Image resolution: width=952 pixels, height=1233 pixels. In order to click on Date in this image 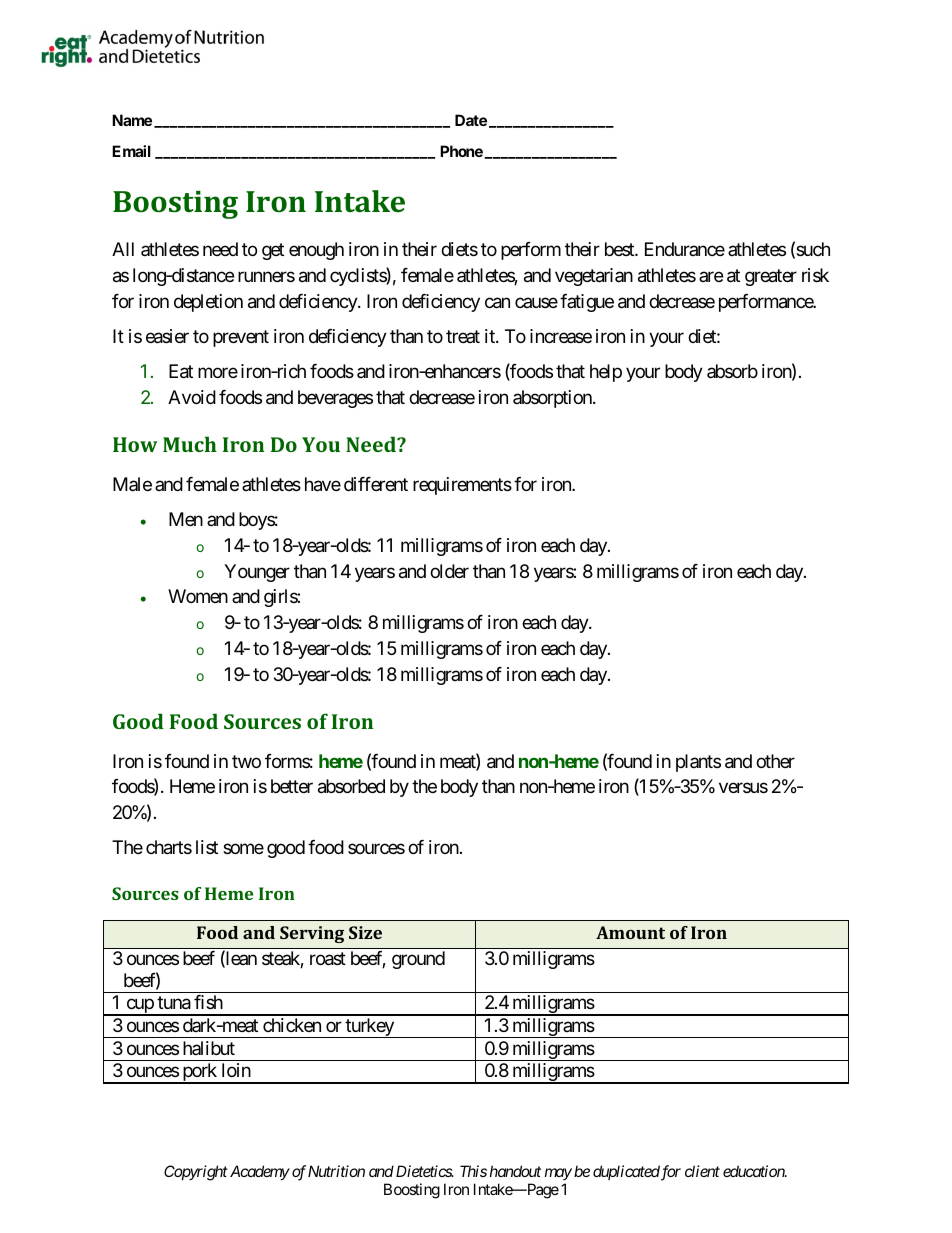, I will do `click(471, 120)`.
